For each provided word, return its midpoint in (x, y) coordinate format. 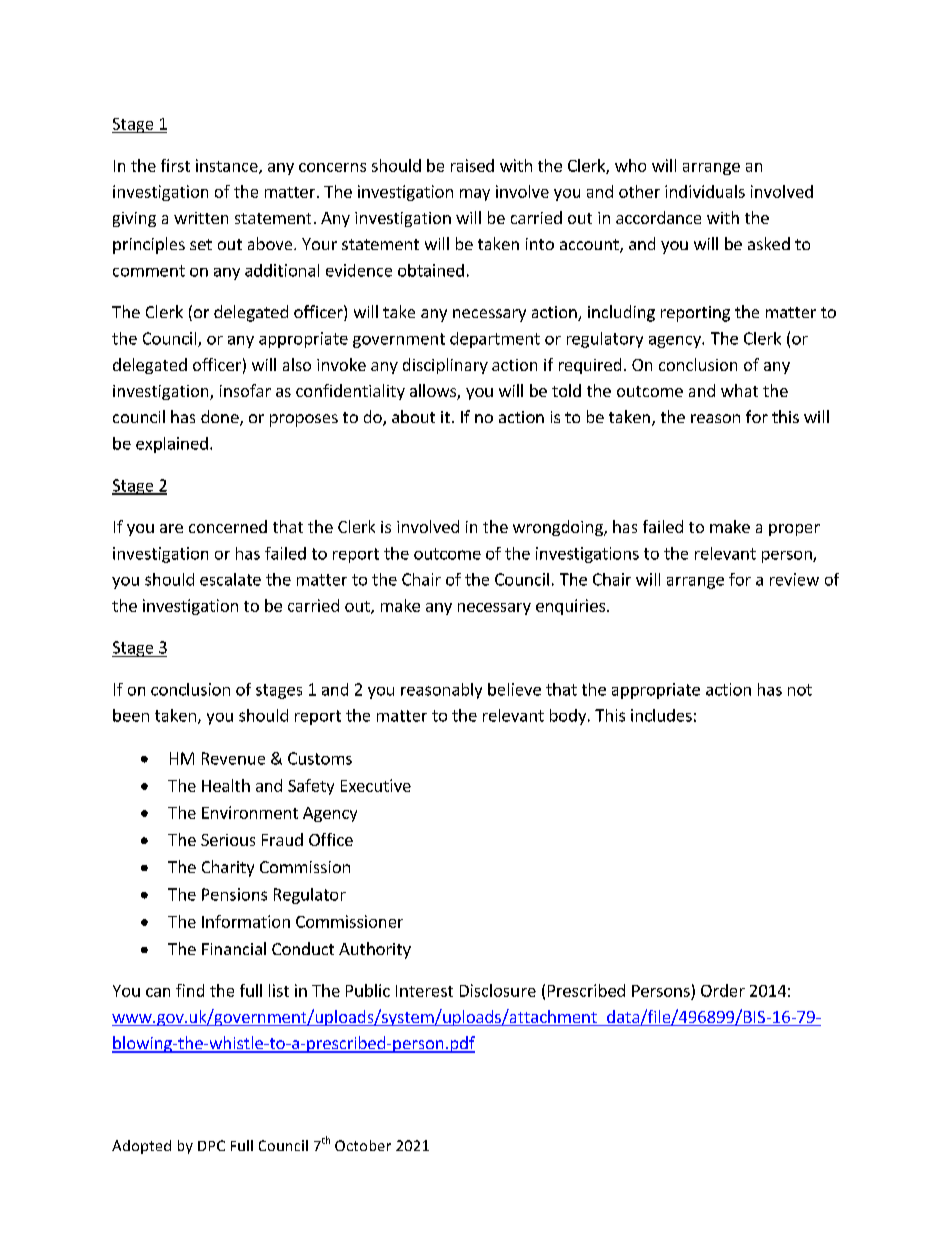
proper (794, 530)
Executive (376, 785)
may (475, 195)
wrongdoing (559, 528)
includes (661, 715)
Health (226, 785)
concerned (228, 526)
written (201, 218)
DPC (211, 1145)
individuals (705, 191)
